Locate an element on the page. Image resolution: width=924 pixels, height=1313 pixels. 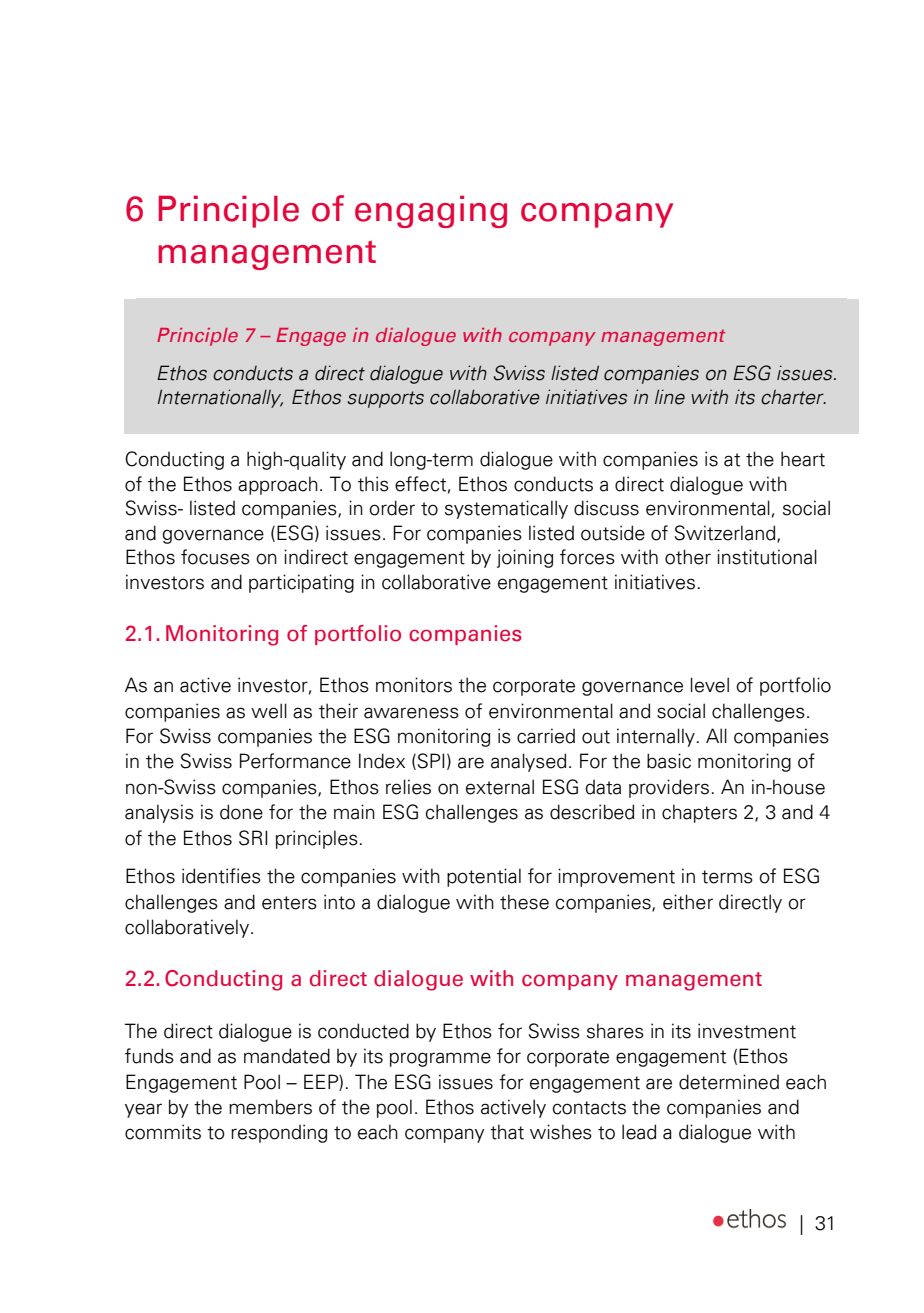
engaging is located at coordinates (431, 211).
